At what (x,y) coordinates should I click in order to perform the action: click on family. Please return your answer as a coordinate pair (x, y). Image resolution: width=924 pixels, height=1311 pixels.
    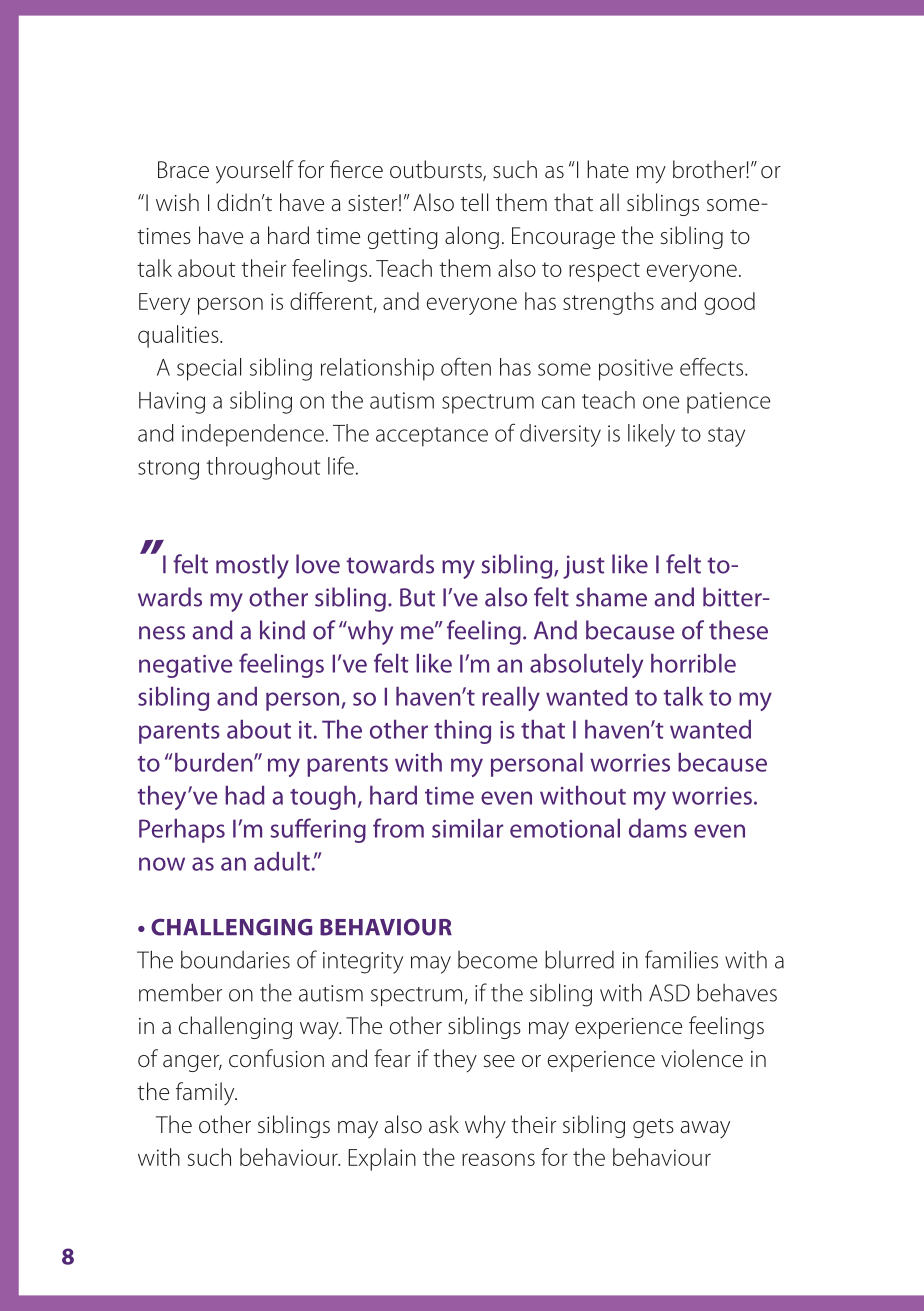
    Looking at the image, I should click on (206, 1093).
